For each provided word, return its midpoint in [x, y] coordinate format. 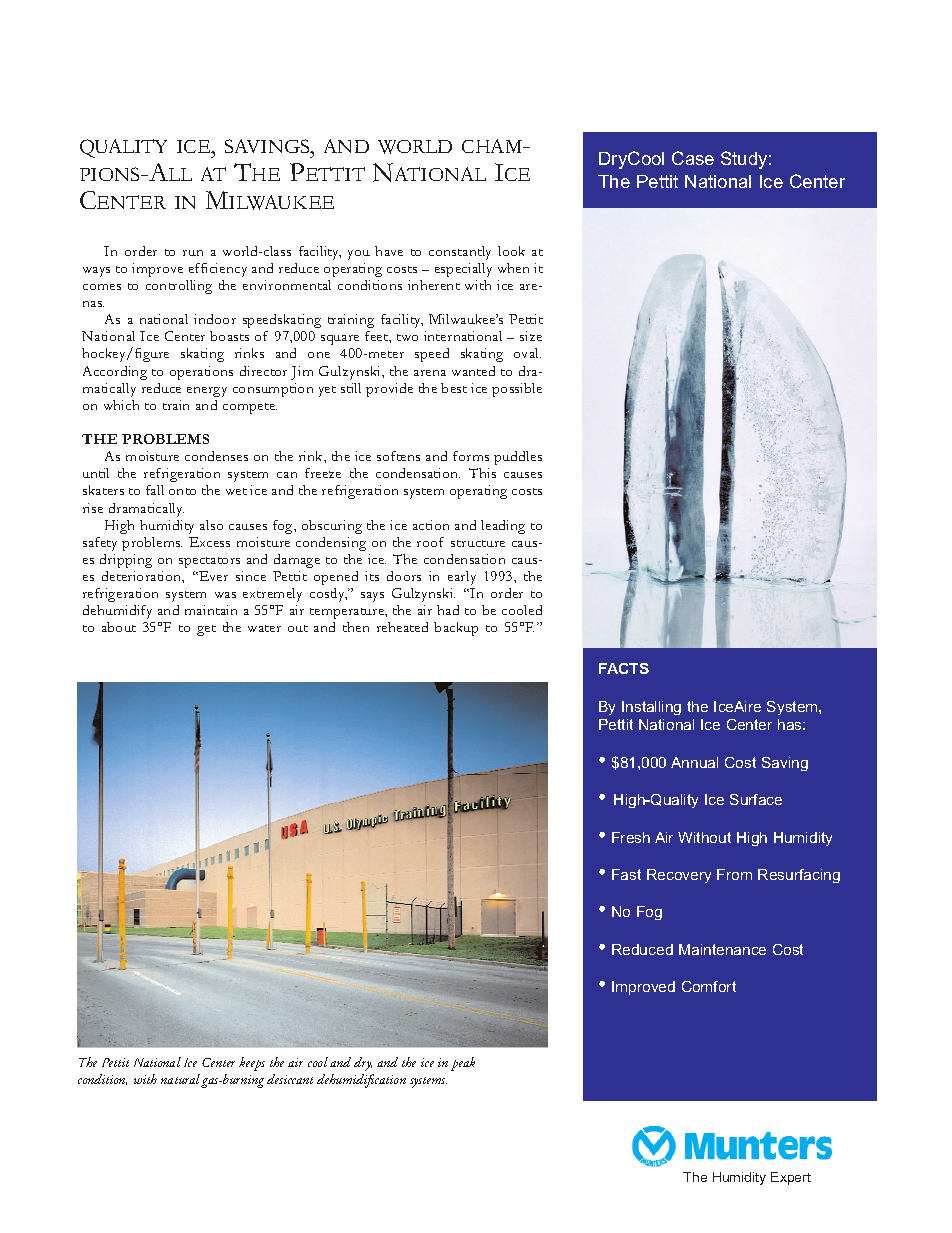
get [206, 630]
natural [181, 1080]
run [193, 253]
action [431, 525]
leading [503, 527]
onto [182, 491]
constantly [460, 253]
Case [693, 158]
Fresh [631, 837]
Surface [756, 799]
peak [463, 1064]
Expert [791, 1178]
